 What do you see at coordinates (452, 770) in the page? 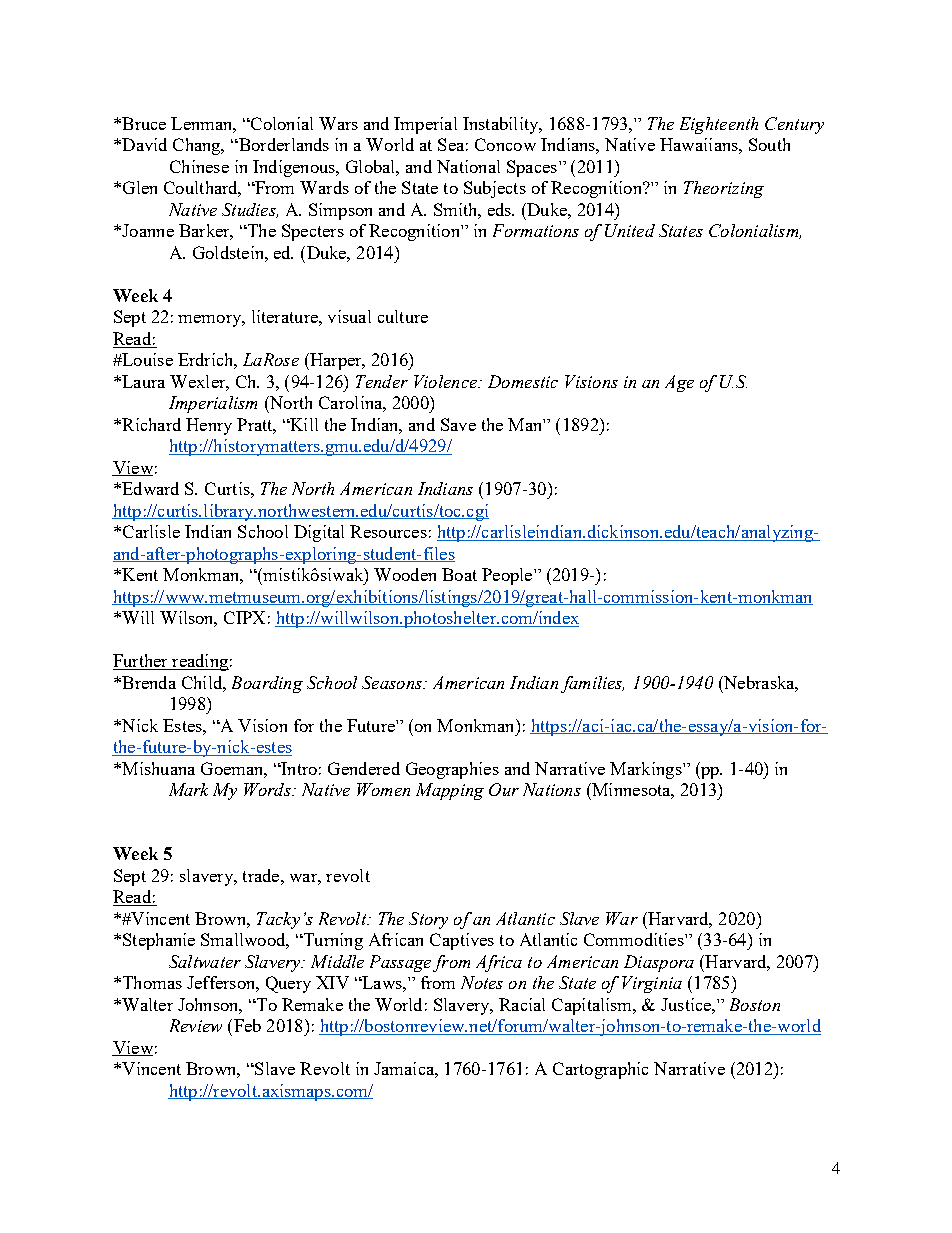
I see `Geographies` at bounding box center [452, 770].
